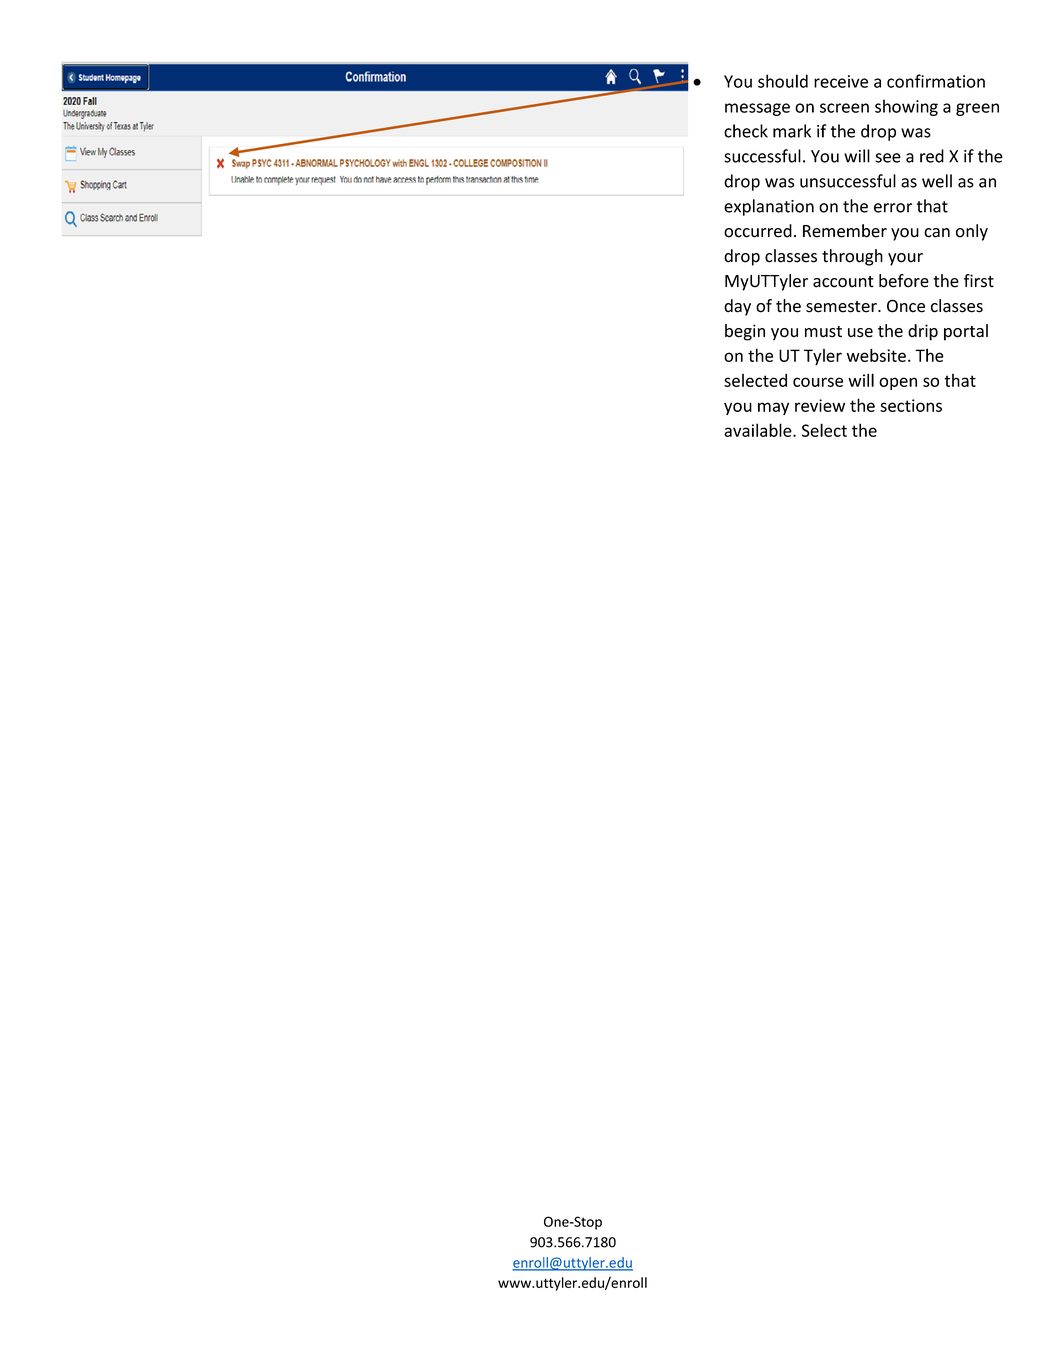 The height and width of the screenshot is (1363, 1053). What do you see at coordinates (783, 81) in the screenshot?
I see `should` at bounding box center [783, 81].
